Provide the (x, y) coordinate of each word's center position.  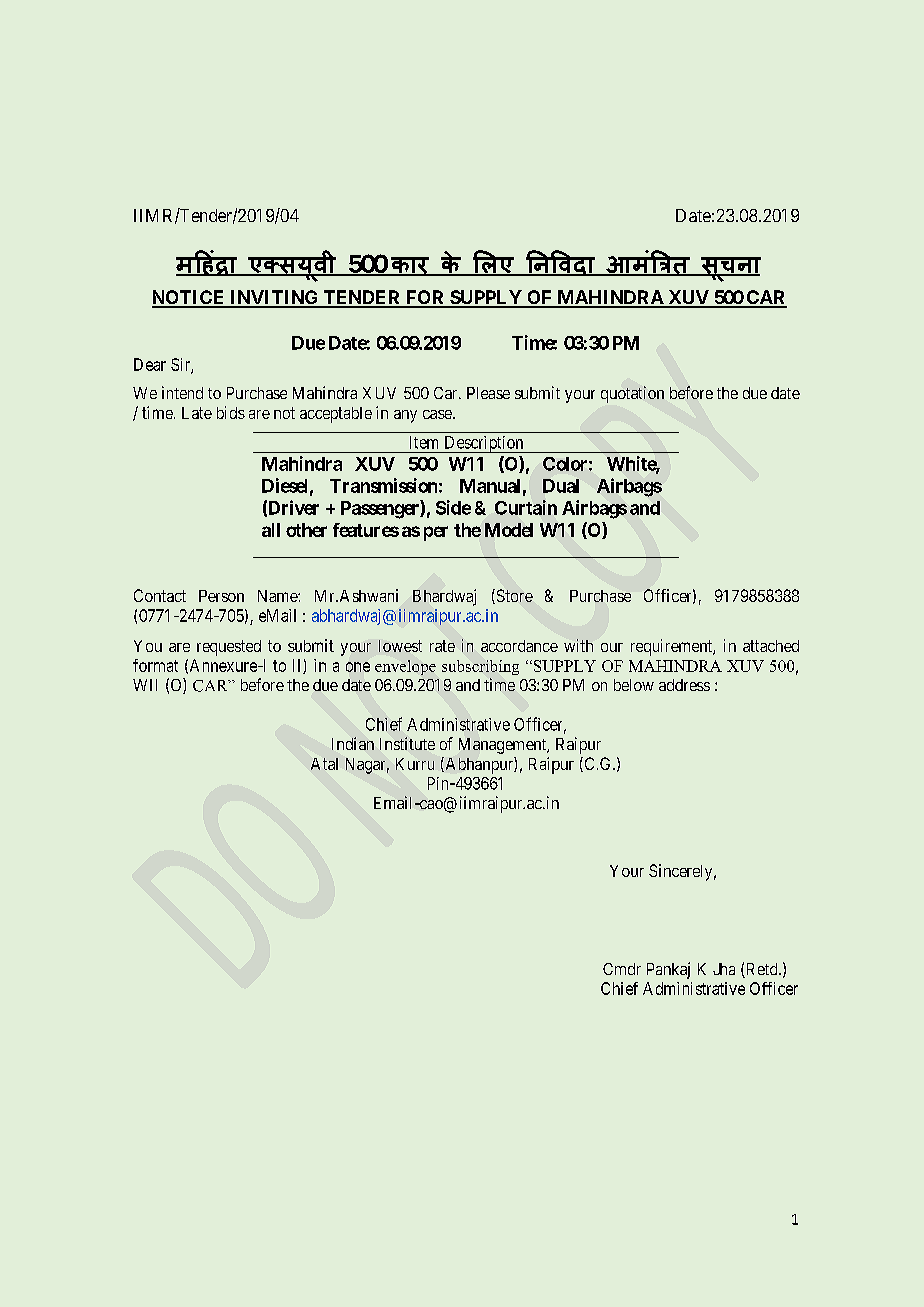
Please (488, 393)
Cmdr (622, 969)
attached (771, 646)
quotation (632, 394)
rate (442, 646)
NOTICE (189, 298)
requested (229, 648)
